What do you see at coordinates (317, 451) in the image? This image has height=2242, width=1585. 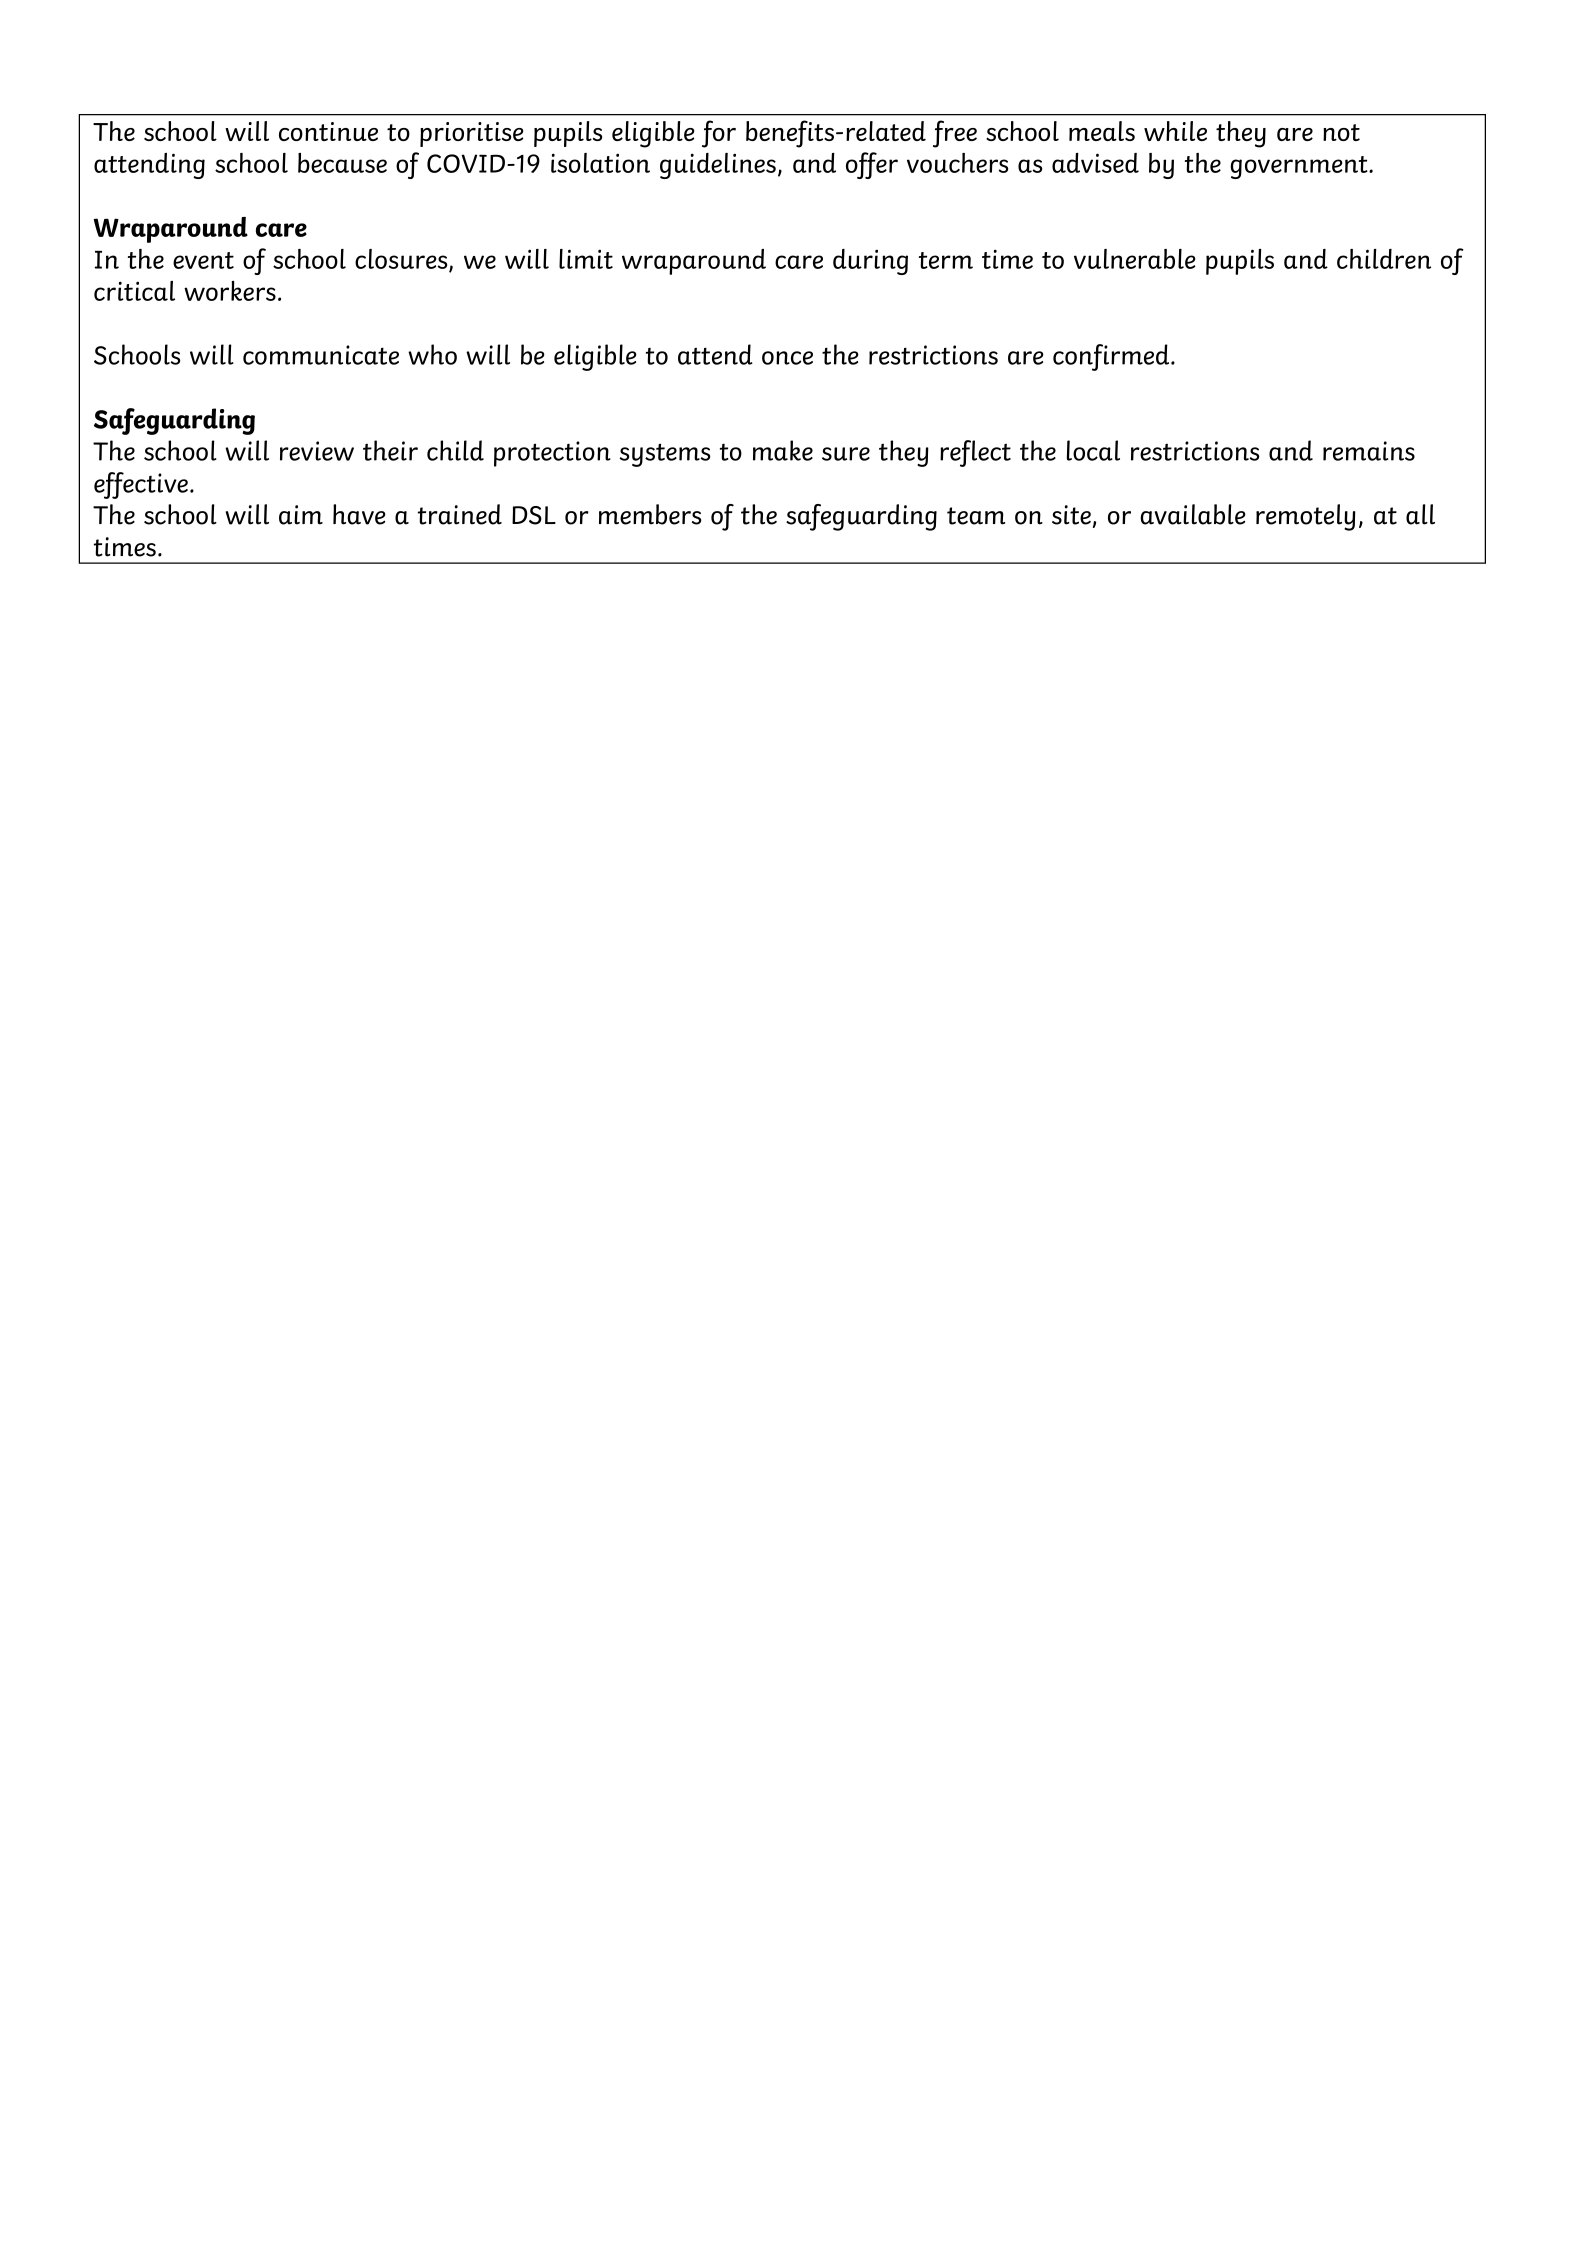 I see `review` at bounding box center [317, 451].
